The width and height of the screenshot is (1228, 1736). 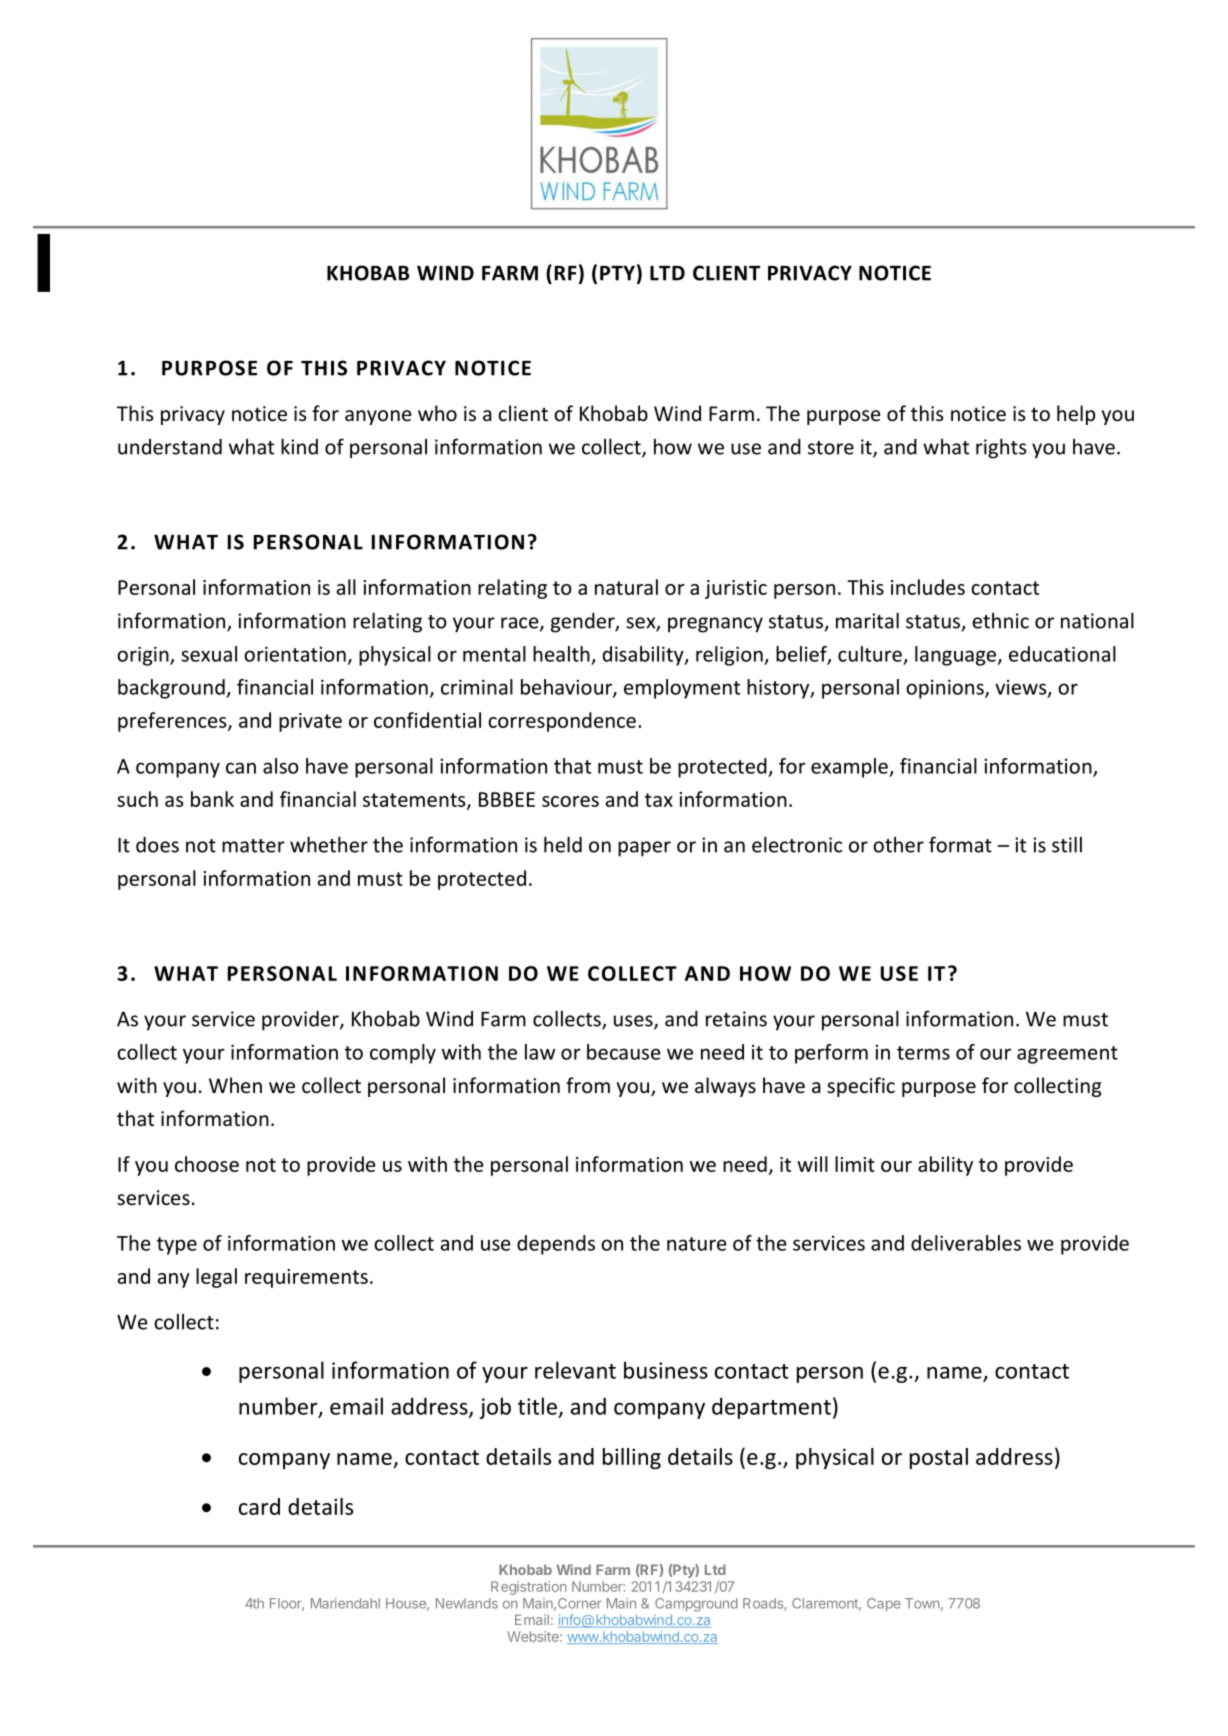 I want to click on deliverables, so click(x=966, y=1243).
